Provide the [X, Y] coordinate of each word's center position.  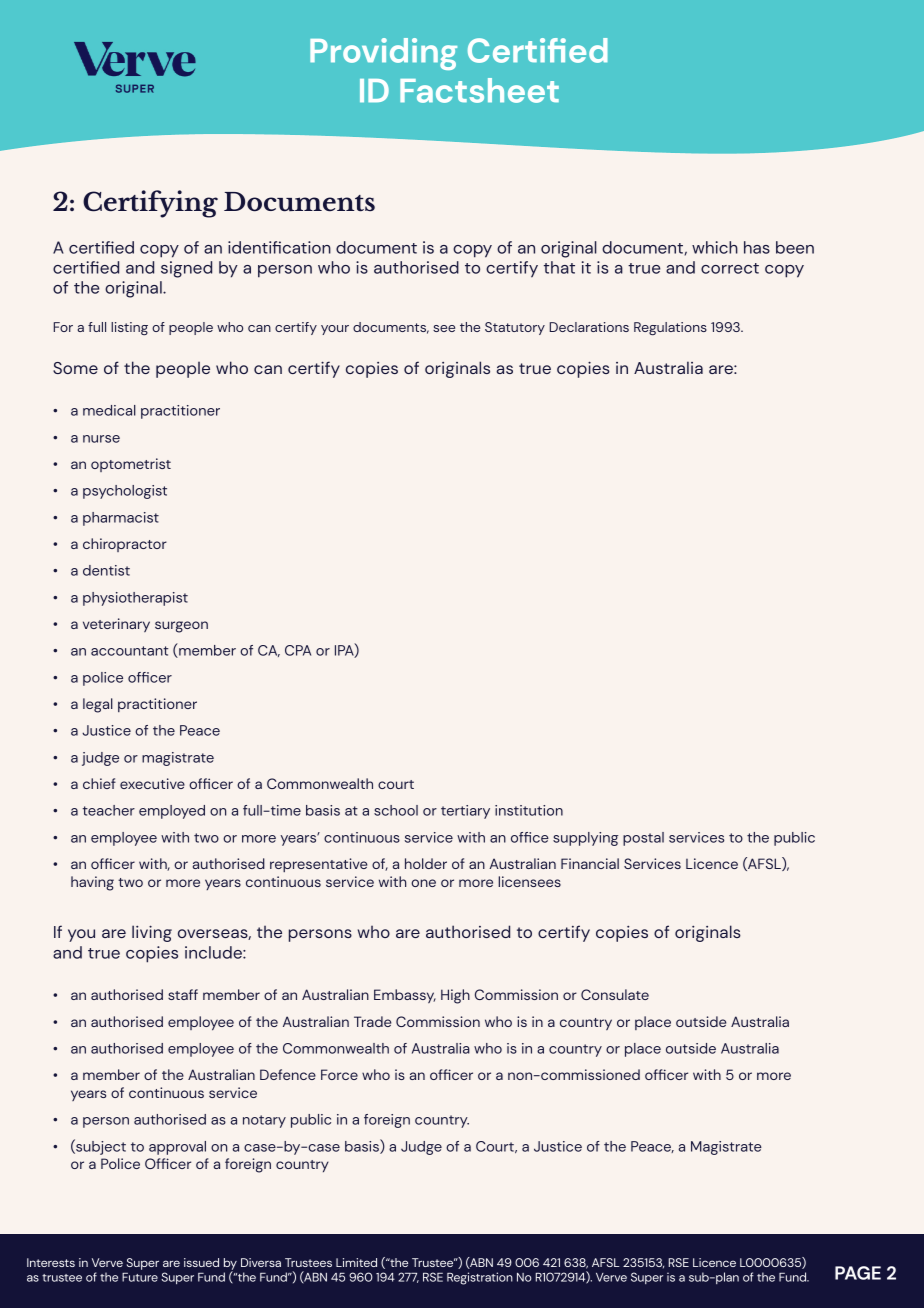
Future [140, 1277]
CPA [298, 650]
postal [643, 839]
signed [186, 269]
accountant [129, 651]
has [757, 247]
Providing [383, 54]
